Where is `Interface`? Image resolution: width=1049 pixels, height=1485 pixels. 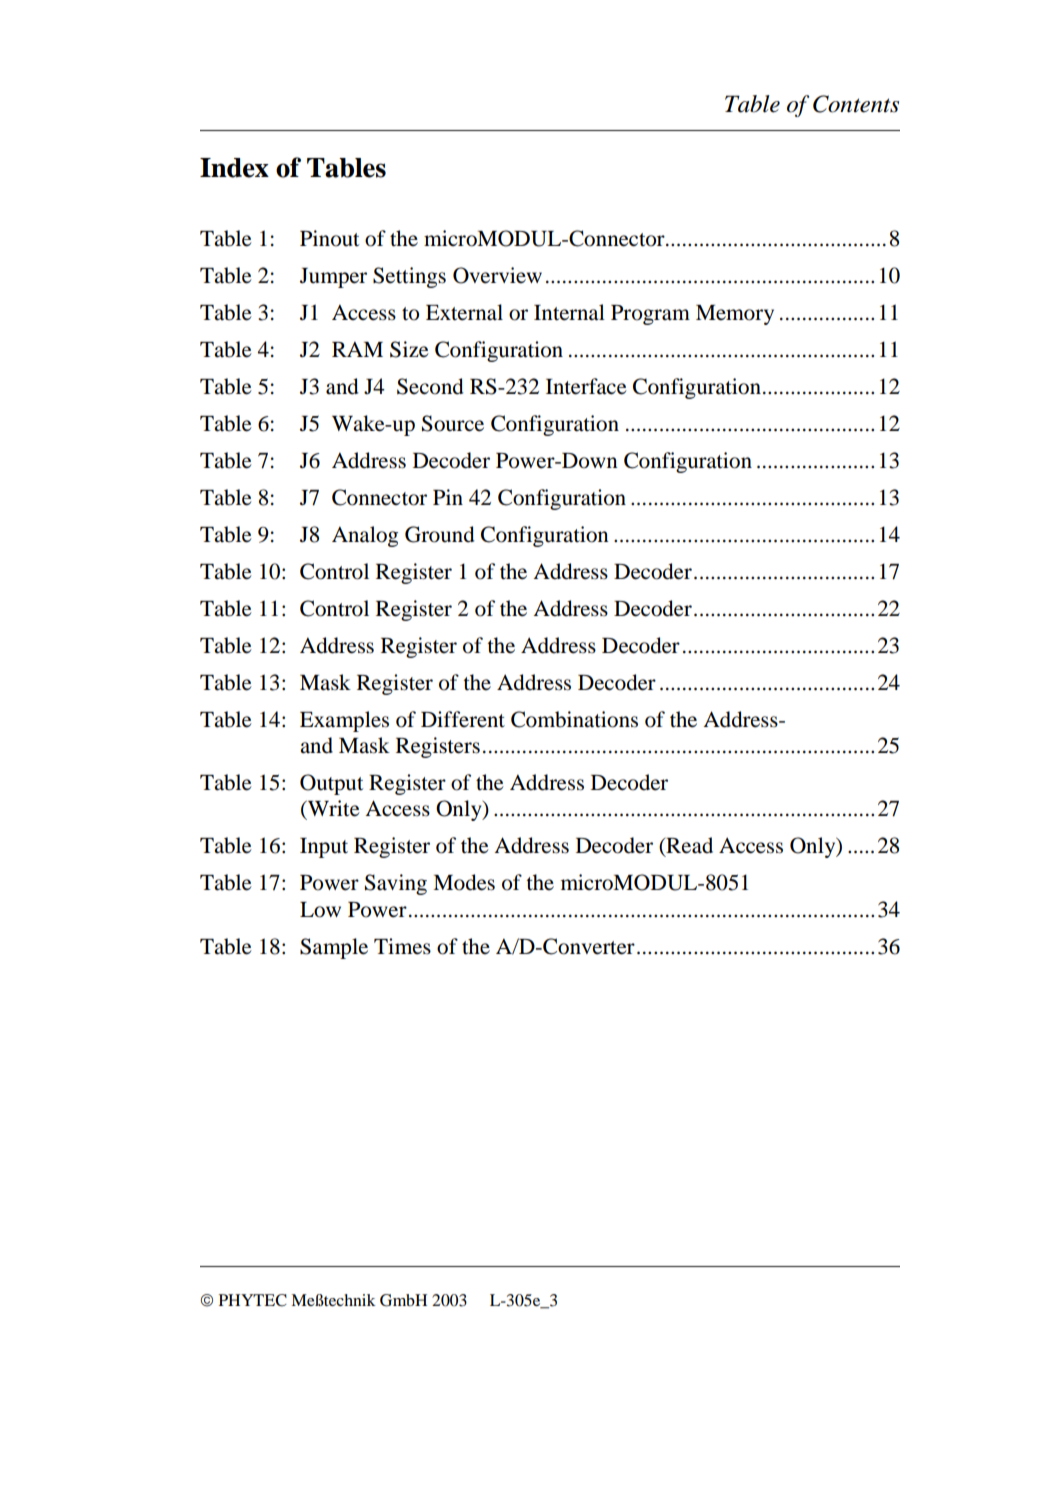 Interface is located at coordinates (586, 386).
